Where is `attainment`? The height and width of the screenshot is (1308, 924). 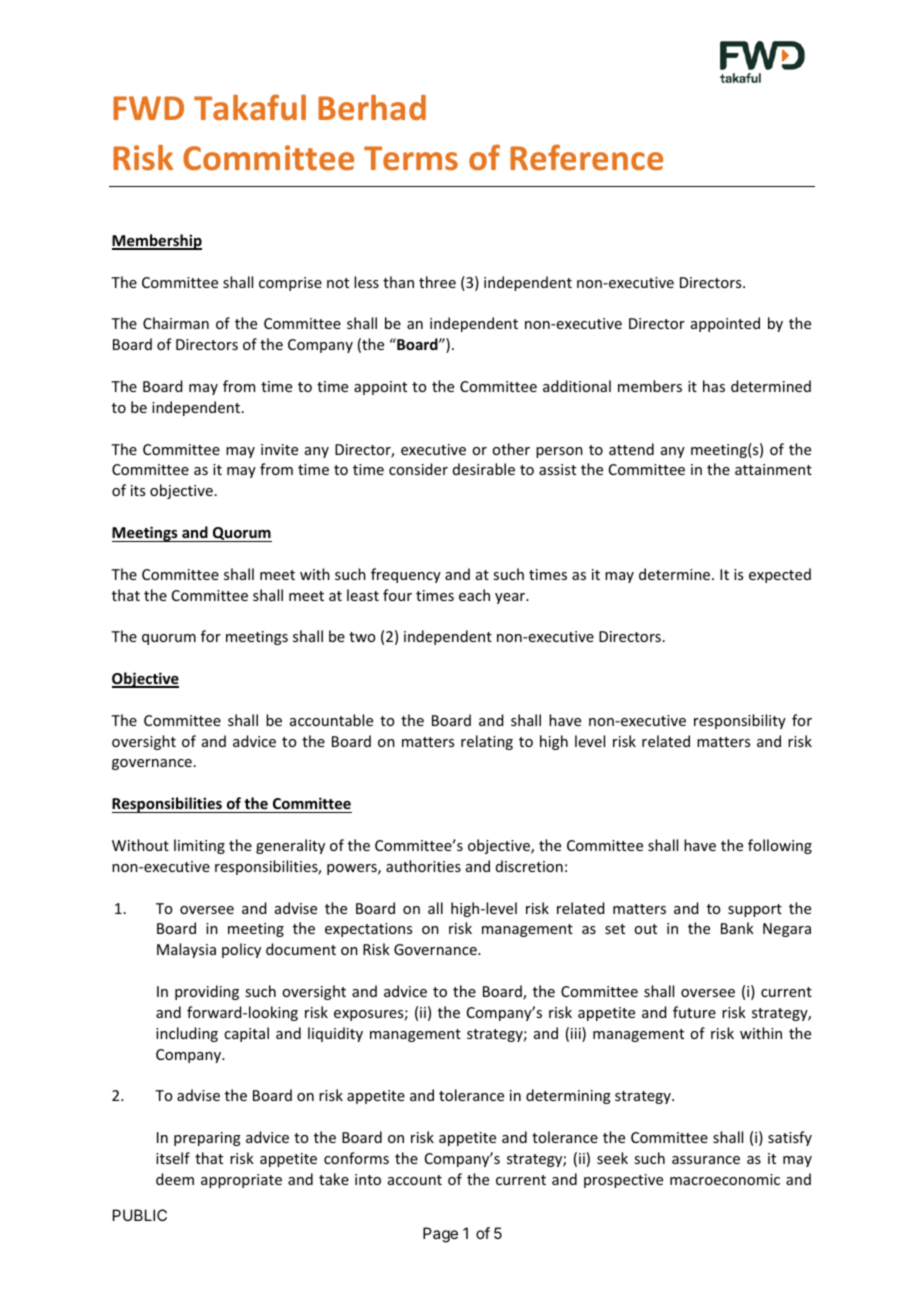
attainment is located at coordinates (773, 469).
